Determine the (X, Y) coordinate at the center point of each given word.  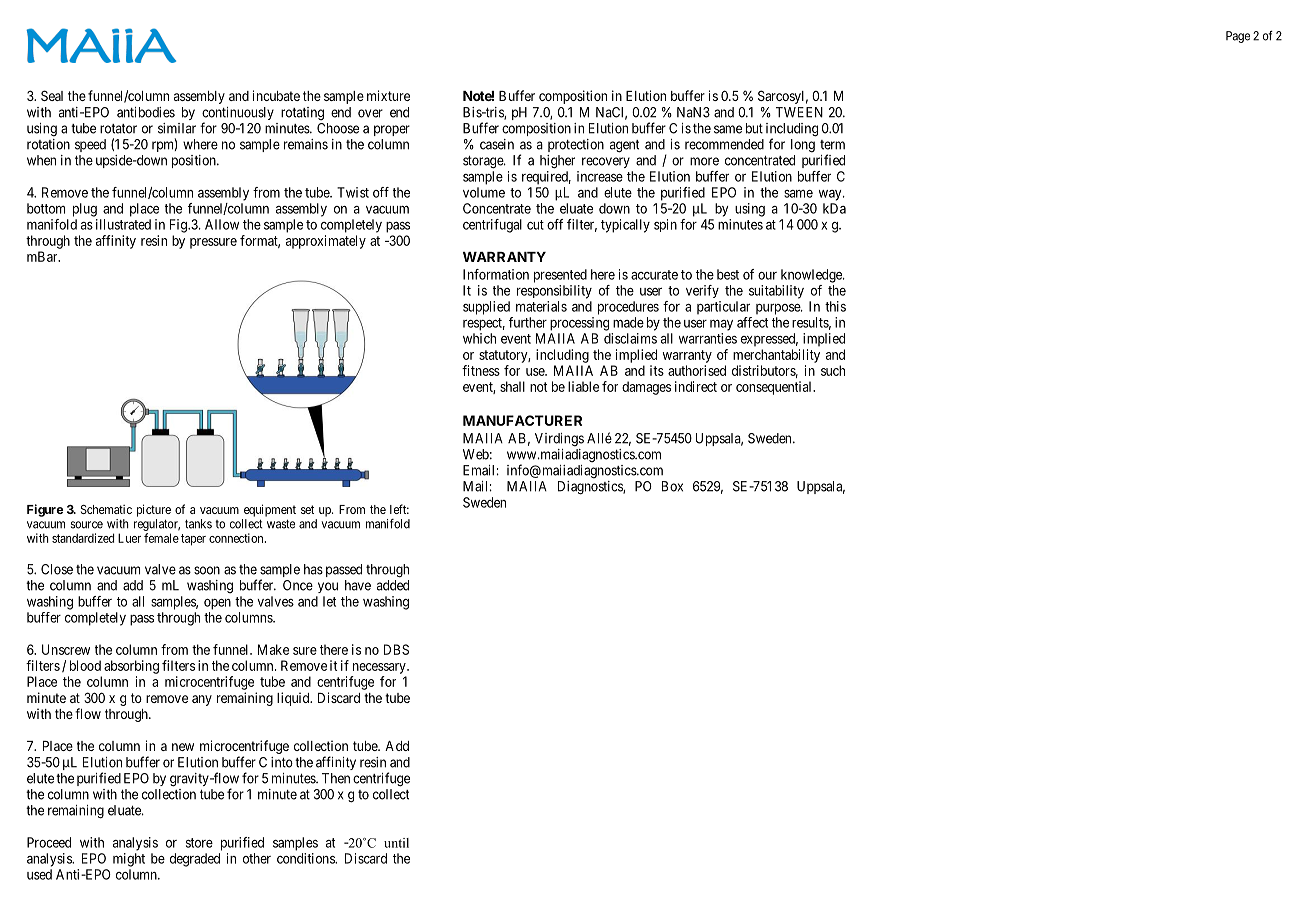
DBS (396, 649)
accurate (654, 275)
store (199, 843)
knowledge (812, 276)
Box (672, 486)
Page (1238, 37)
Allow (222, 224)
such (833, 370)
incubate (276, 95)
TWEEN (799, 112)
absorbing (131, 667)
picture (154, 510)
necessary (380, 668)
